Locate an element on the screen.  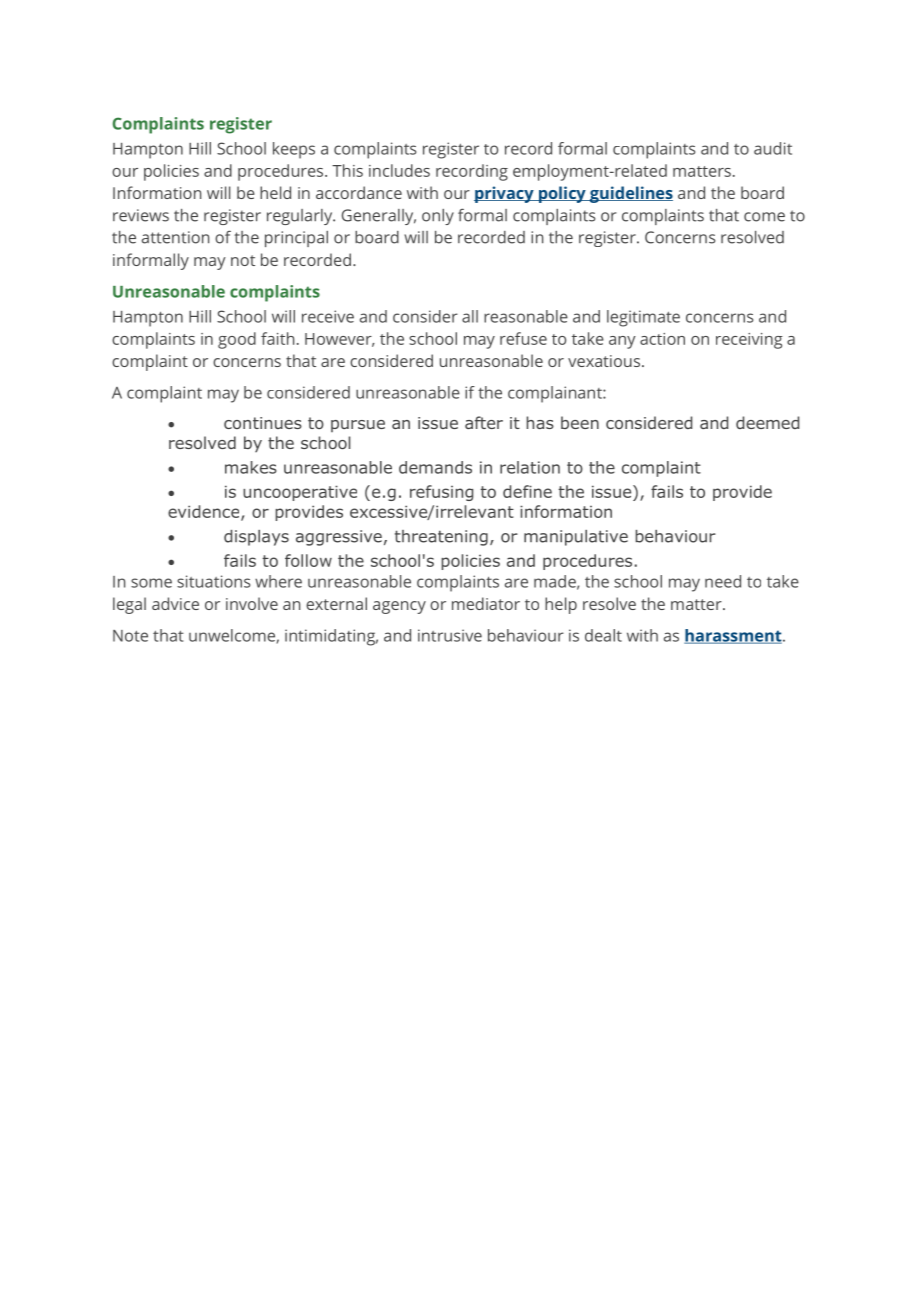
continues is located at coordinates (263, 423).
